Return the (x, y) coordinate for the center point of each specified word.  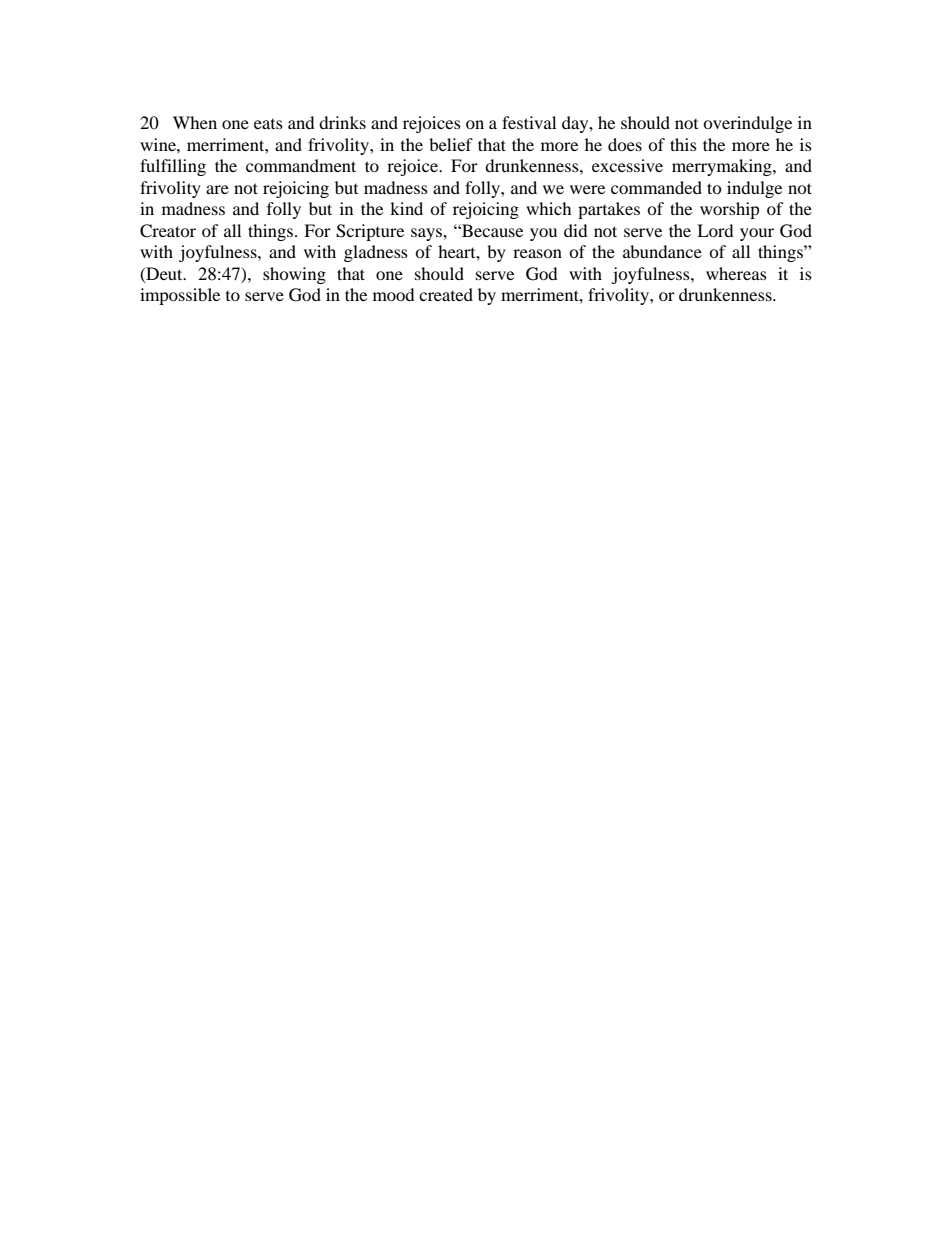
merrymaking (723, 167)
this (683, 144)
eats (268, 124)
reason (537, 253)
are (217, 189)
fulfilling (173, 167)
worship (730, 210)
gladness (376, 253)
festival (529, 122)
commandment (301, 165)
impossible (180, 296)
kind (406, 208)
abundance (662, 251)
